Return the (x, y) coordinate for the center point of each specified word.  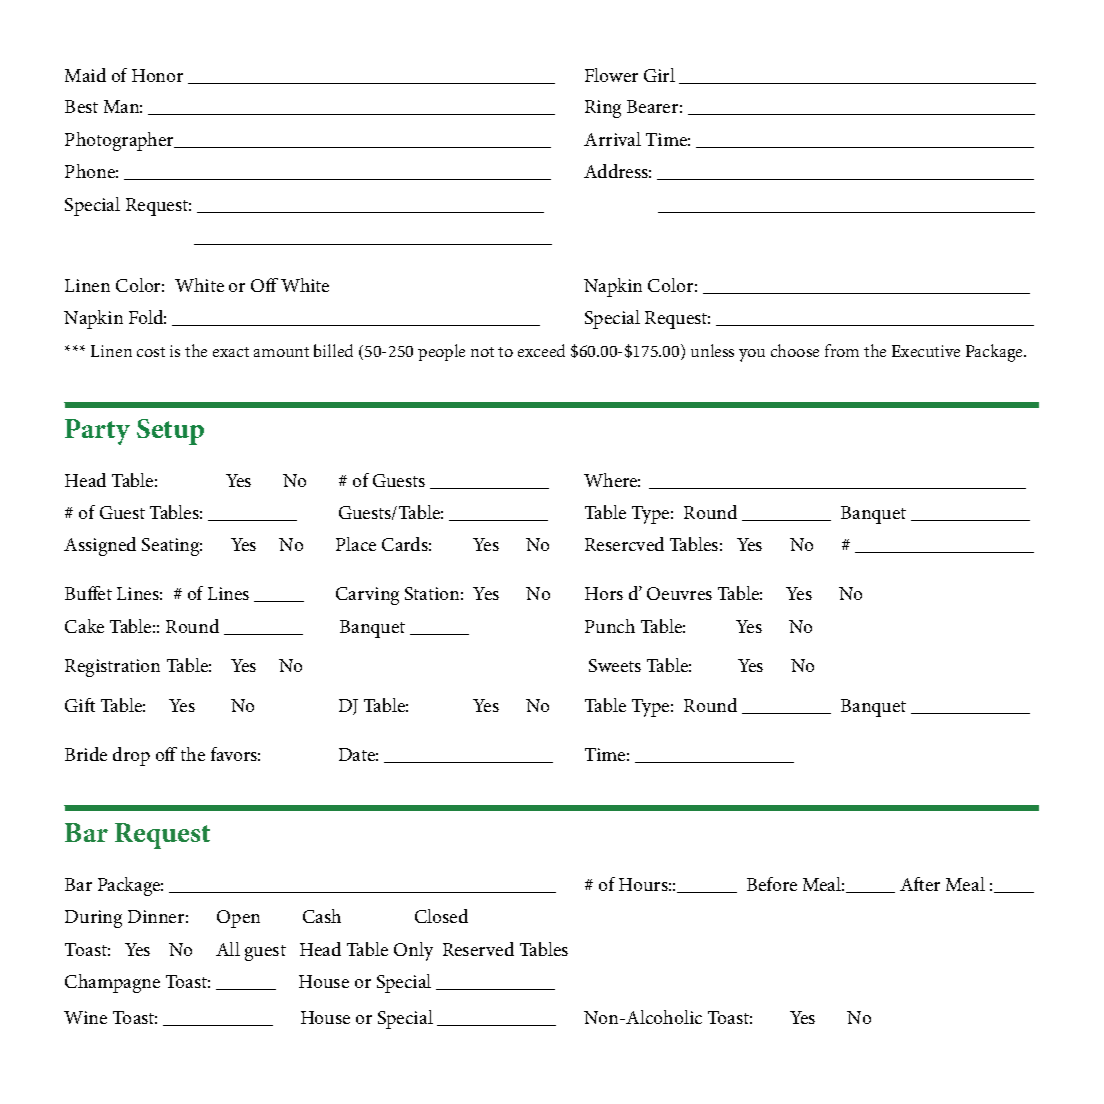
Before (772, 884)
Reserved (478, 949)
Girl (659, 75)
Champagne (112, 983)
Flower (611, 75)
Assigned (100, 546)
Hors (604, 593)
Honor (157, 75)
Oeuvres (679, 593)
